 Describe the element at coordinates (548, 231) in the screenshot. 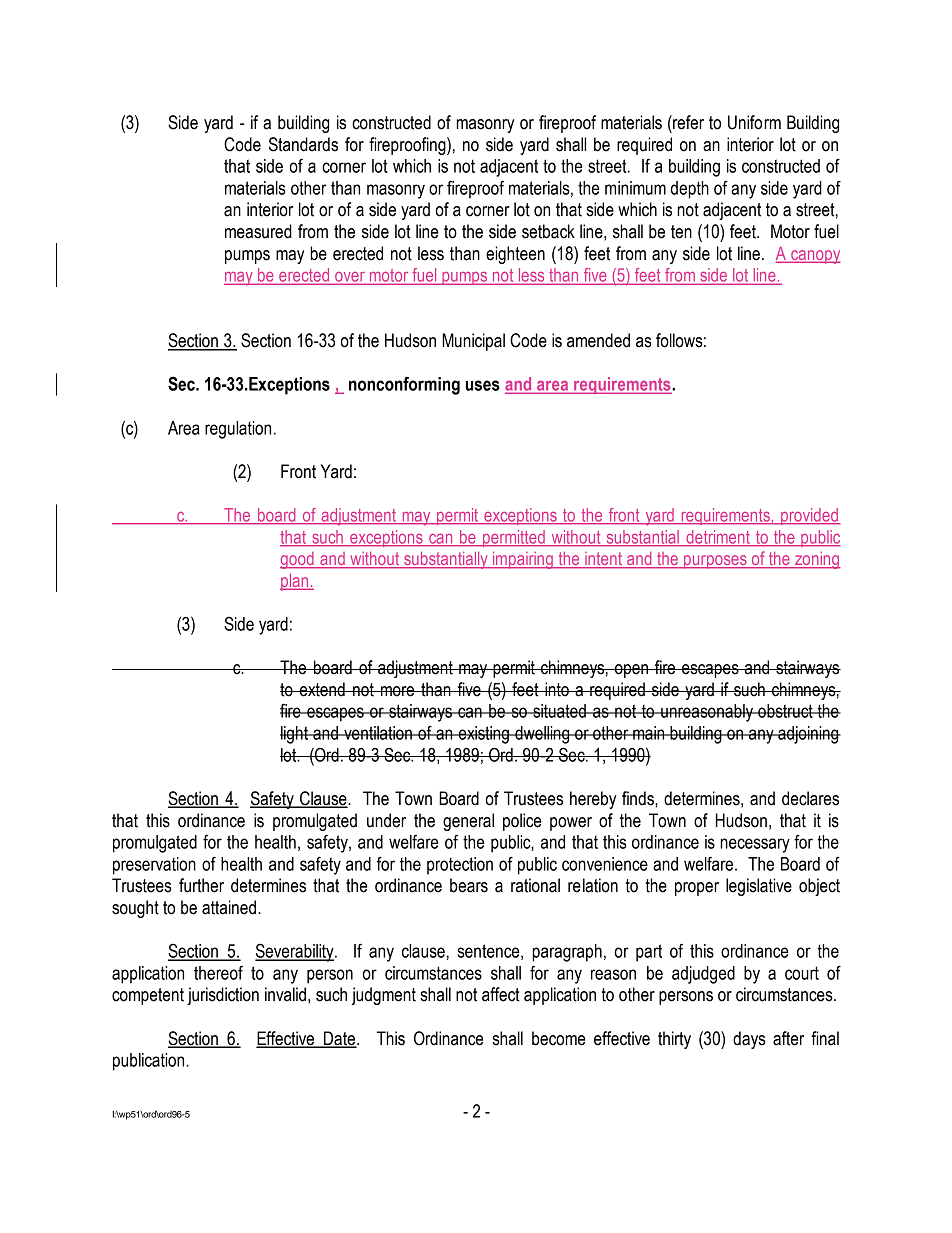

I see `setback` at that location.
